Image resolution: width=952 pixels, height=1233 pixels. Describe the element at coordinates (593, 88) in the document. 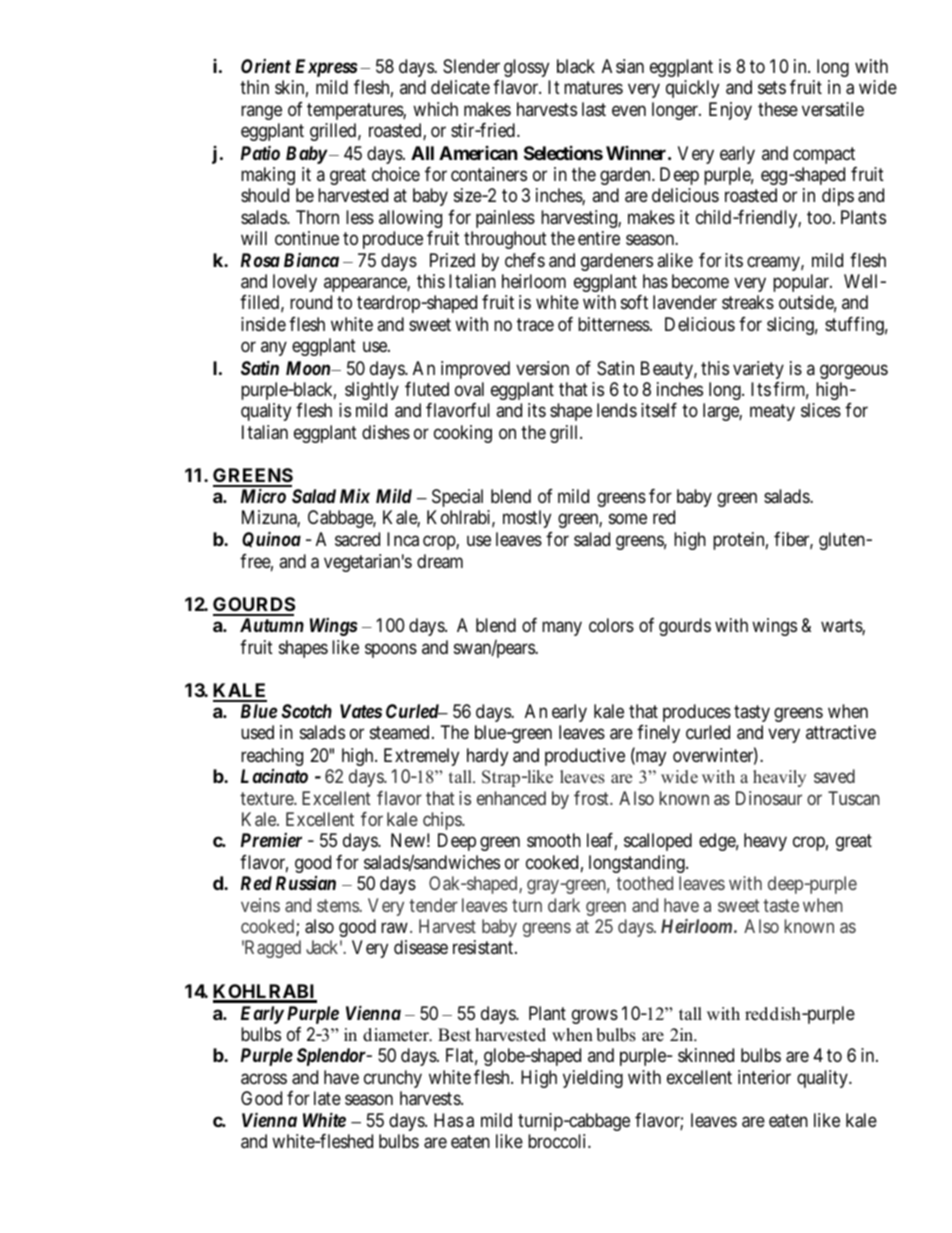

I see `matures` at that location.
